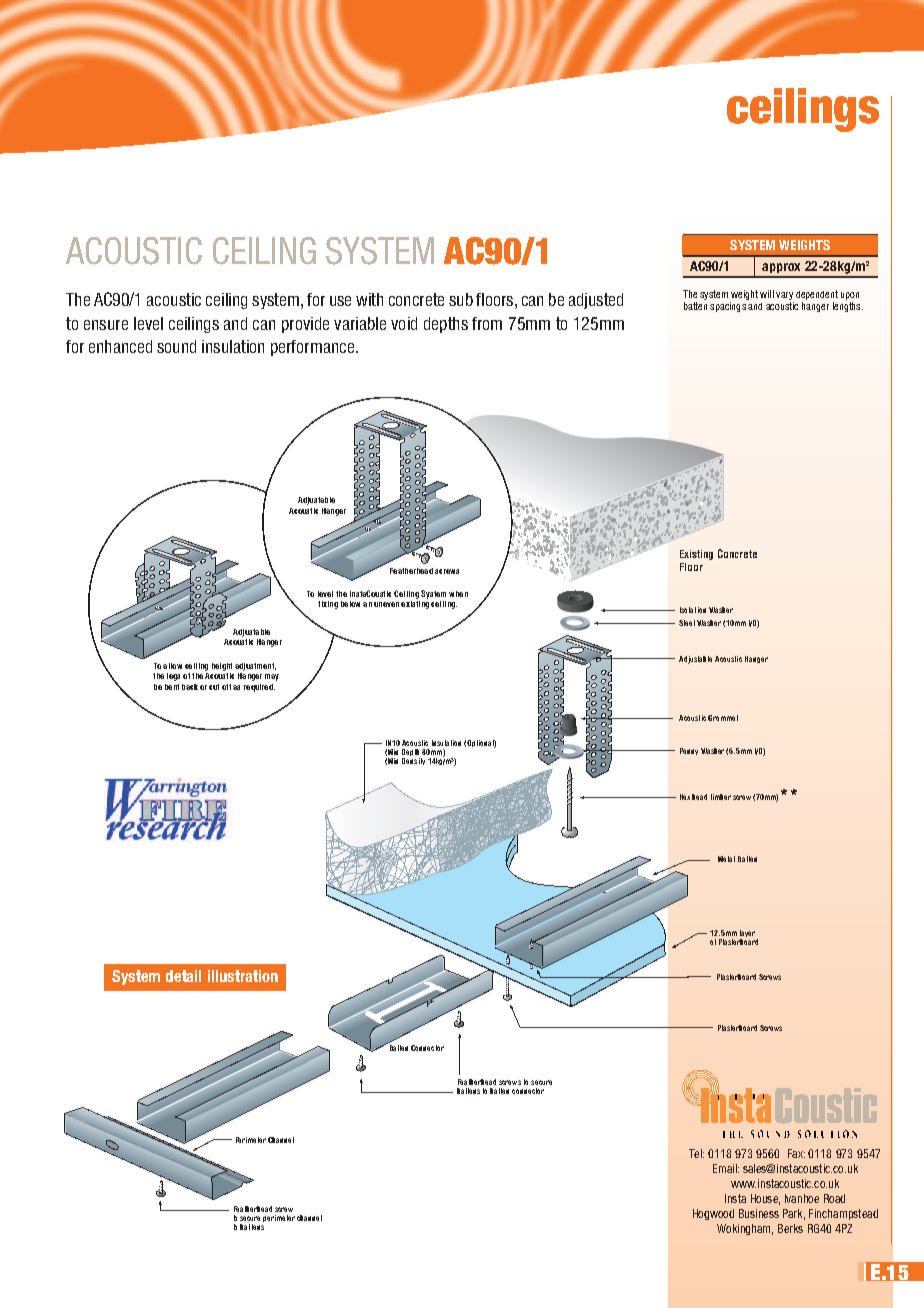 The width and height of the document is (924, 1308). What do you see at coordinates (183, 976) in the document?
I see `detail` at bounding box center [183, 976].
